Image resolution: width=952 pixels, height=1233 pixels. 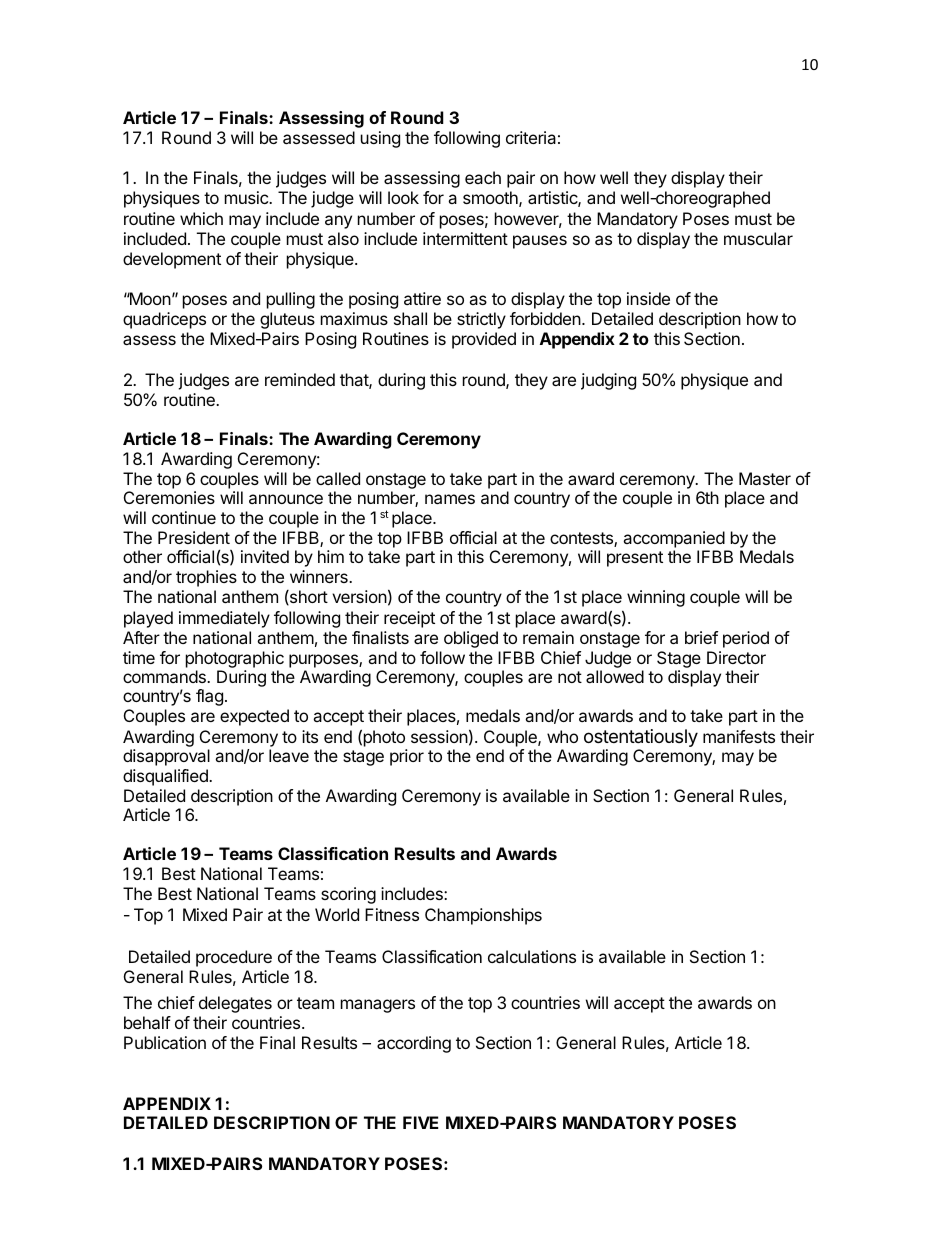 I want to click on disqualified, so click(x=166, y=777).
